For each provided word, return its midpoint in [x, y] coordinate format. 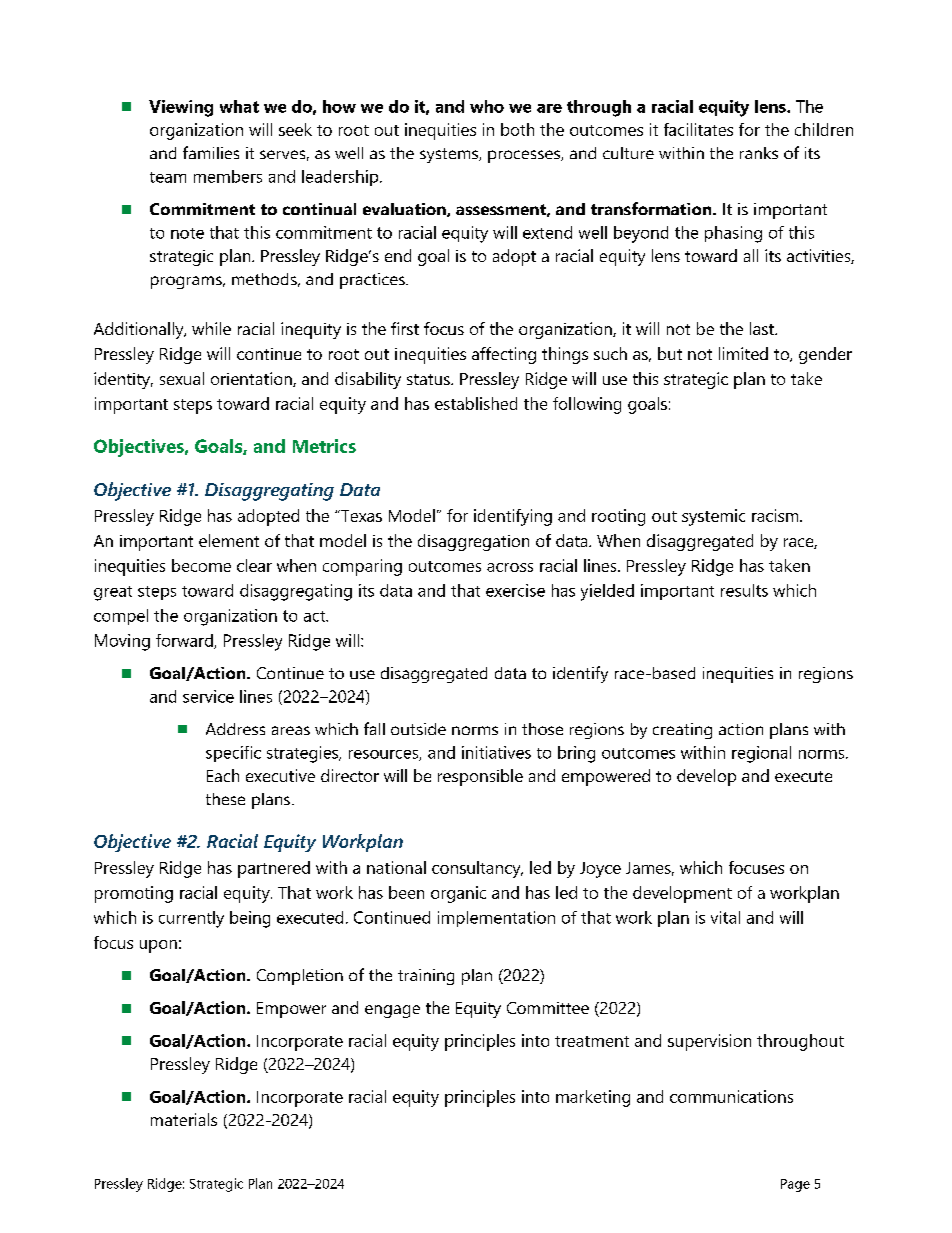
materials [184, 1119]
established [476, 403]
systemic [713, 517]
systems [450, 155]
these [225, 799]
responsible [480, 777]
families [211, 152]
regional [761, 754]
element [229, 540]
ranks [759, 153]
